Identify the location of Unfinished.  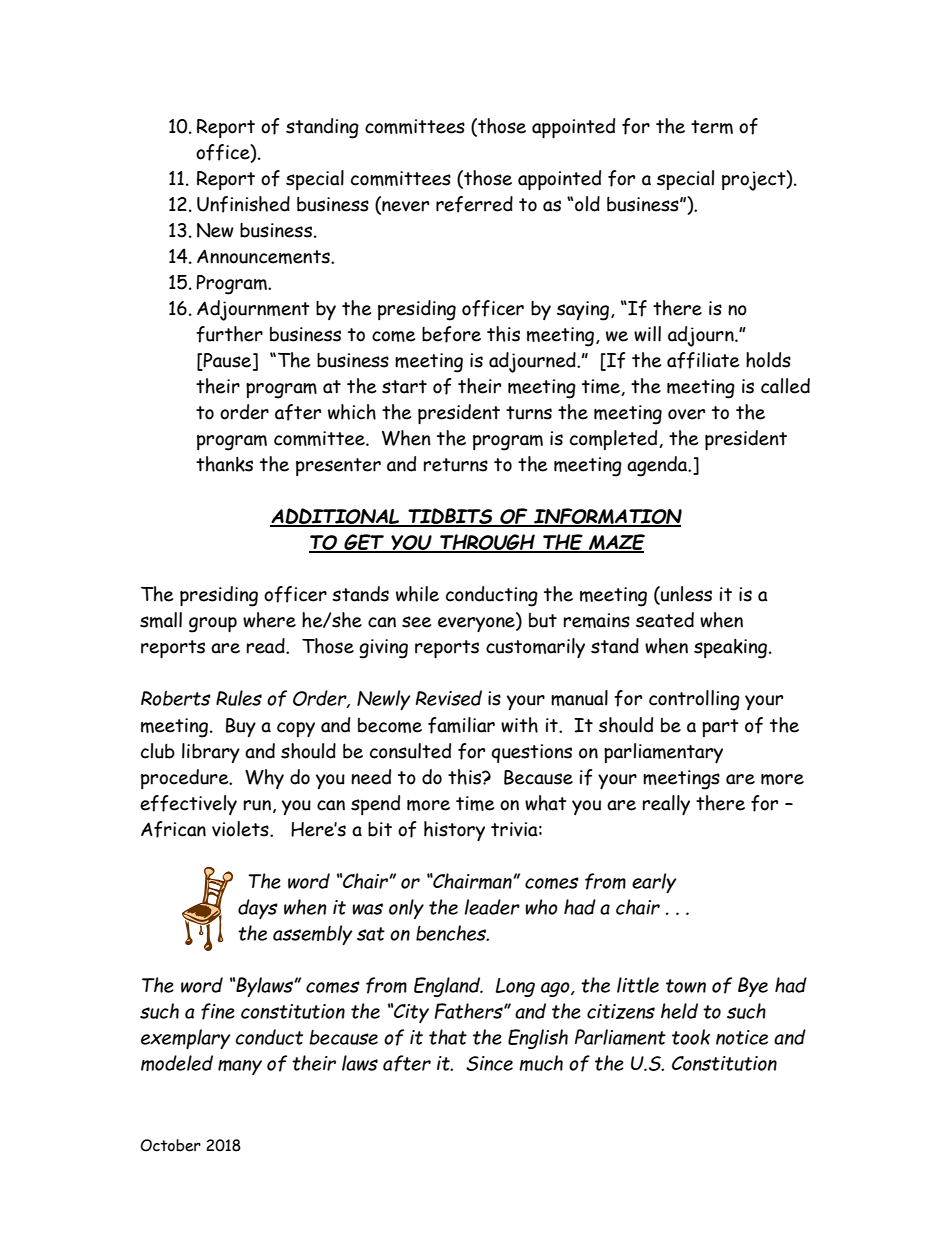
(243, 204).
